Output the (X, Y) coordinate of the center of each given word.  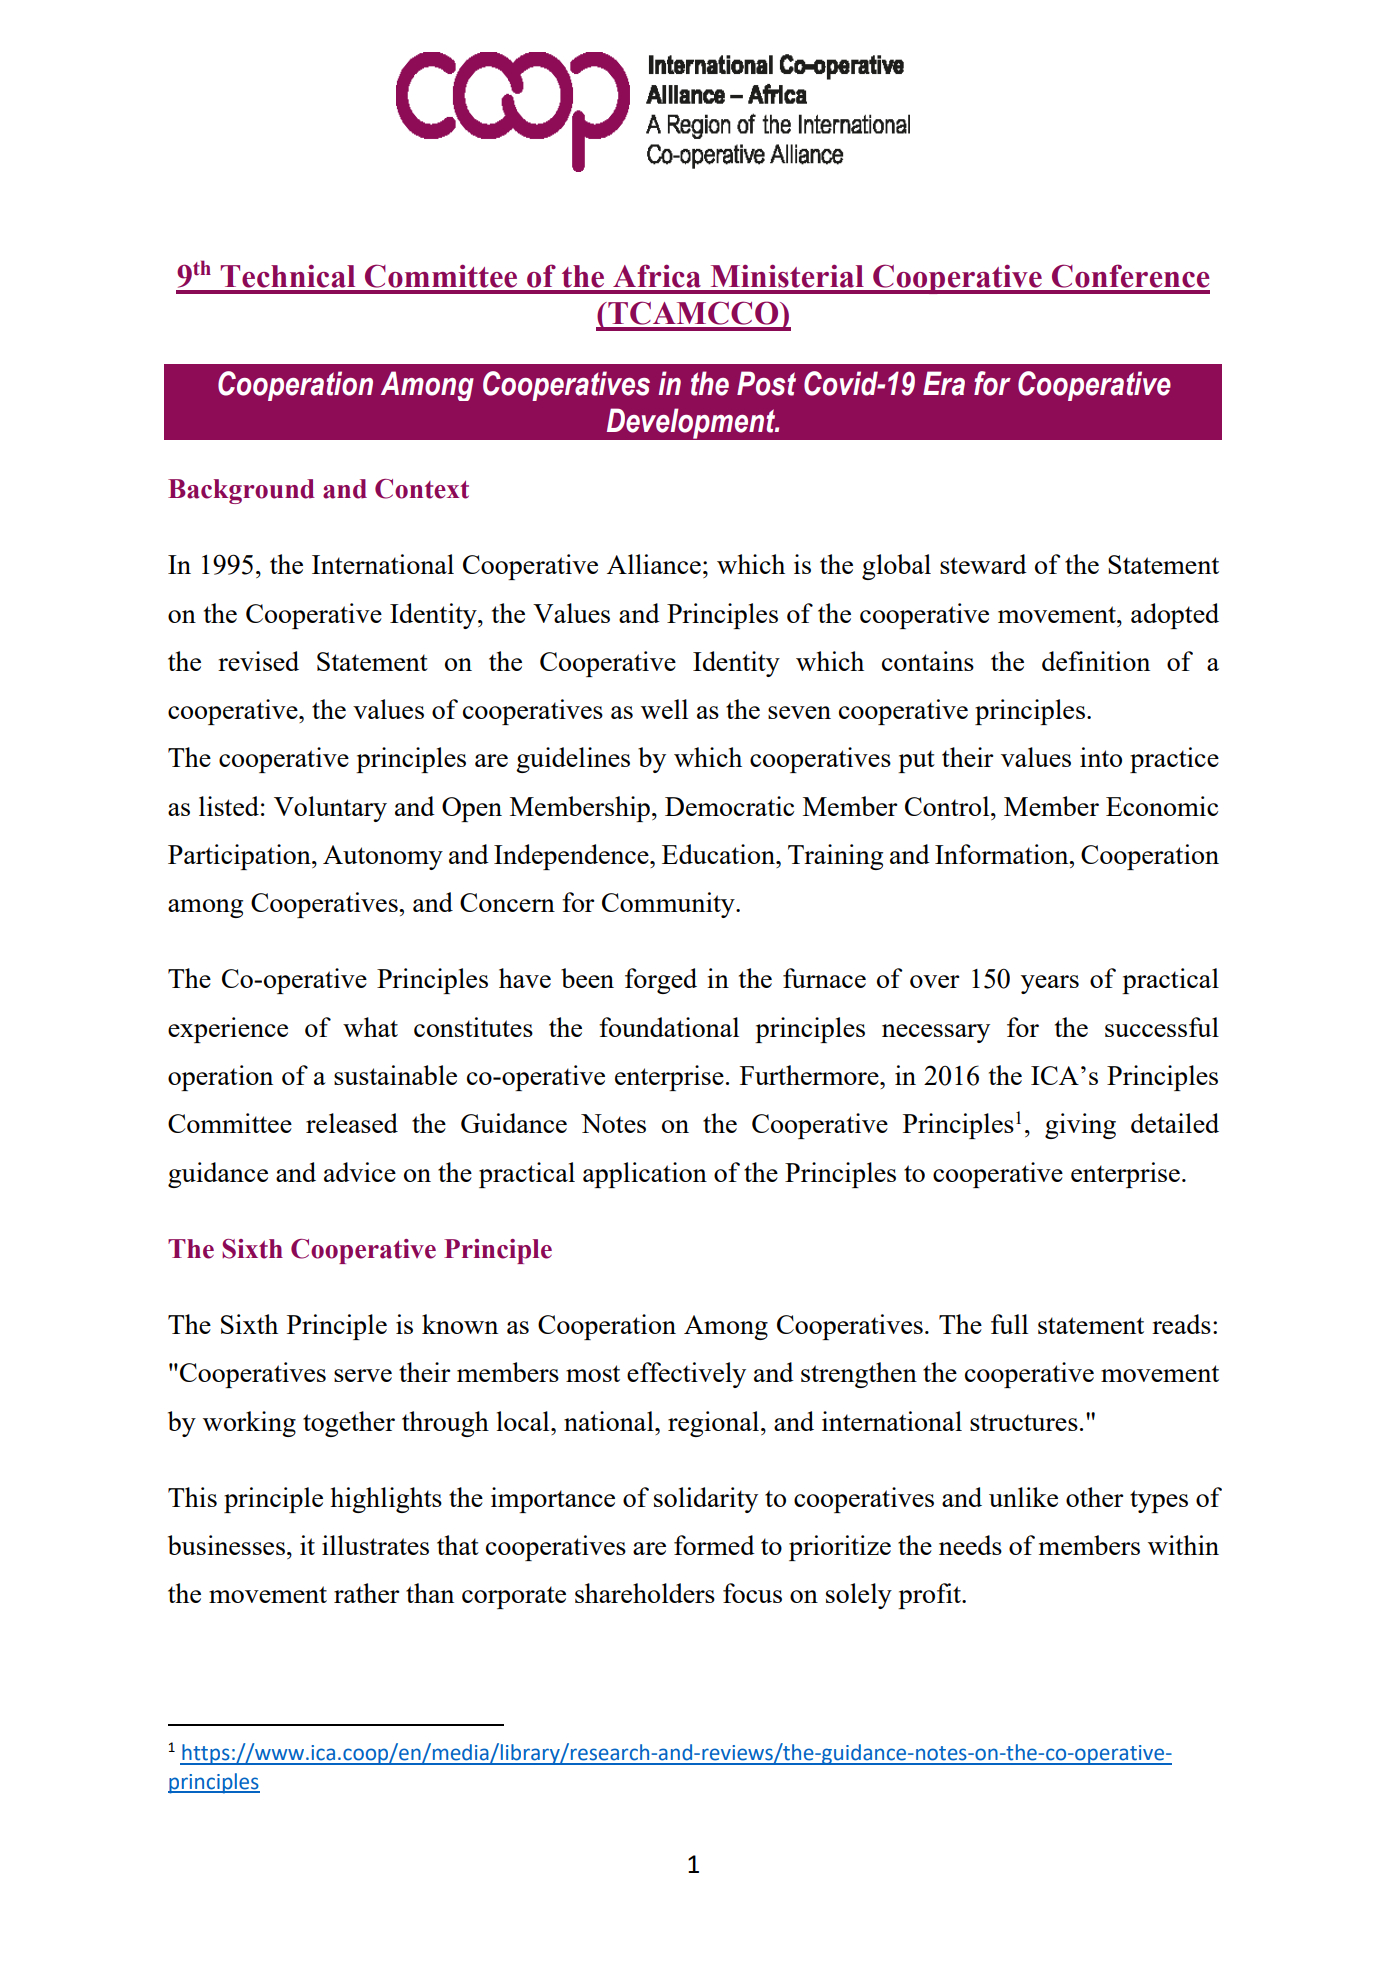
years (1050, 984)
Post (766, 383)
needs (970, 1545)
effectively (686, 1375)
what (370, 1027)
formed (714, 1545)
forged (661, 981)
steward (983, 564)
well (664, 709)
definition (1096, 661)
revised (258, 661)
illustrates (375, 1545)
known (460, 1324)
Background (241, 491)
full (1009, 1324)
